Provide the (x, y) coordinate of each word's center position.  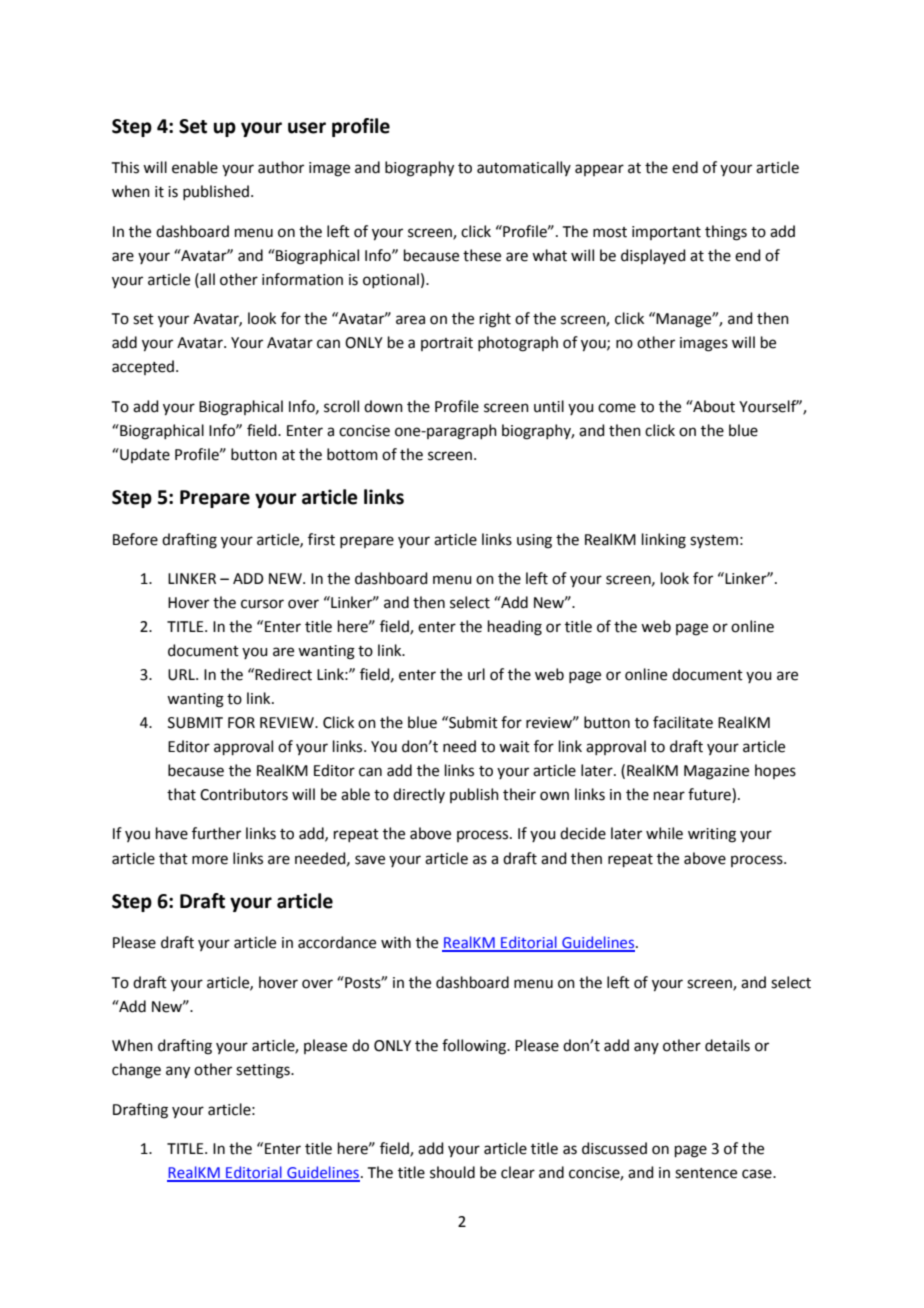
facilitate (683, 722)
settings (264, 1071)
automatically (524, 168)
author (281, 167)
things (726, 233)
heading (515, 628)
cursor (262, 604)
